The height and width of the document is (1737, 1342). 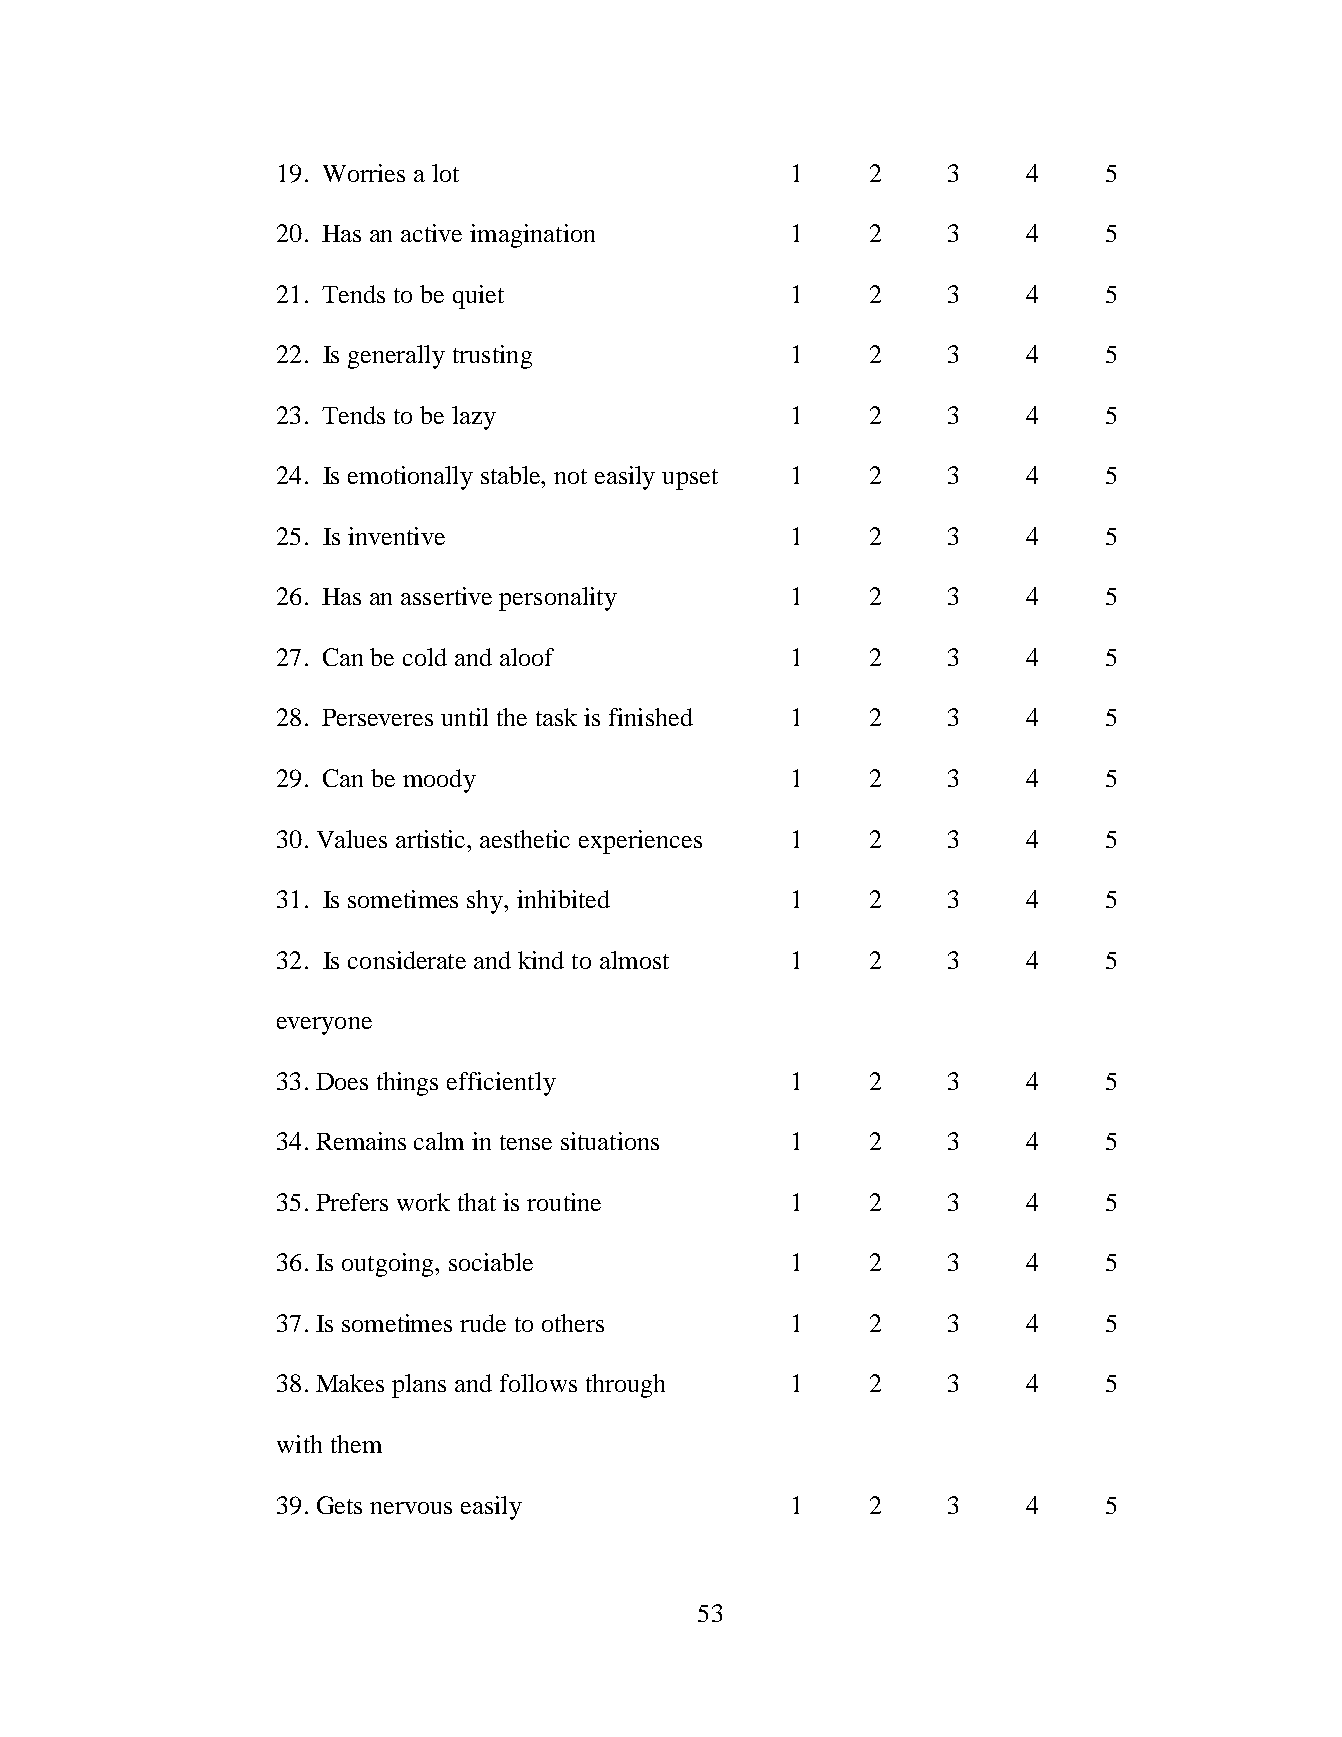 I want to click on Worries, so click(x=364, y=173).
